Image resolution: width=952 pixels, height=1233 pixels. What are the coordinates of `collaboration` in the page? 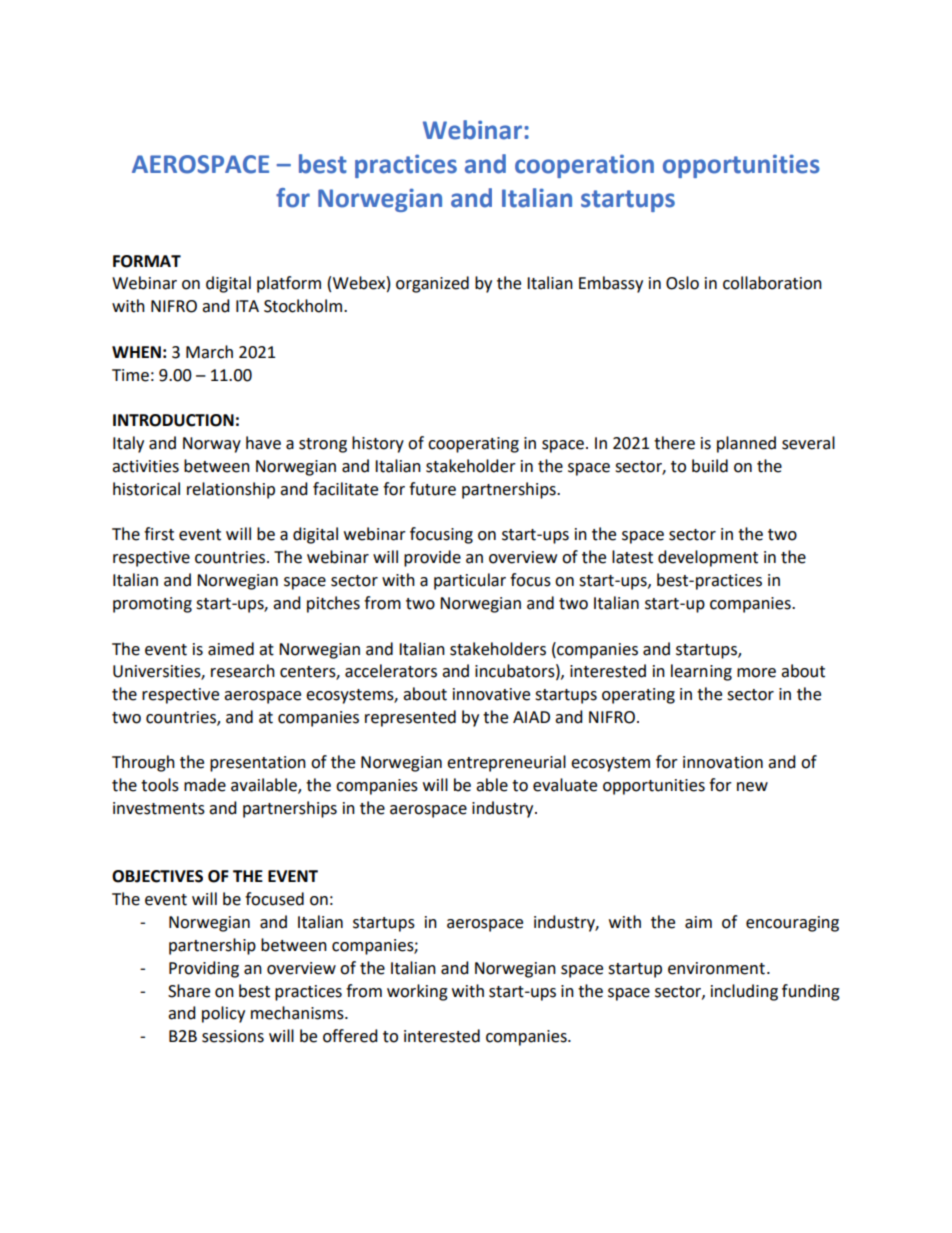 It's located at (772, 283).
